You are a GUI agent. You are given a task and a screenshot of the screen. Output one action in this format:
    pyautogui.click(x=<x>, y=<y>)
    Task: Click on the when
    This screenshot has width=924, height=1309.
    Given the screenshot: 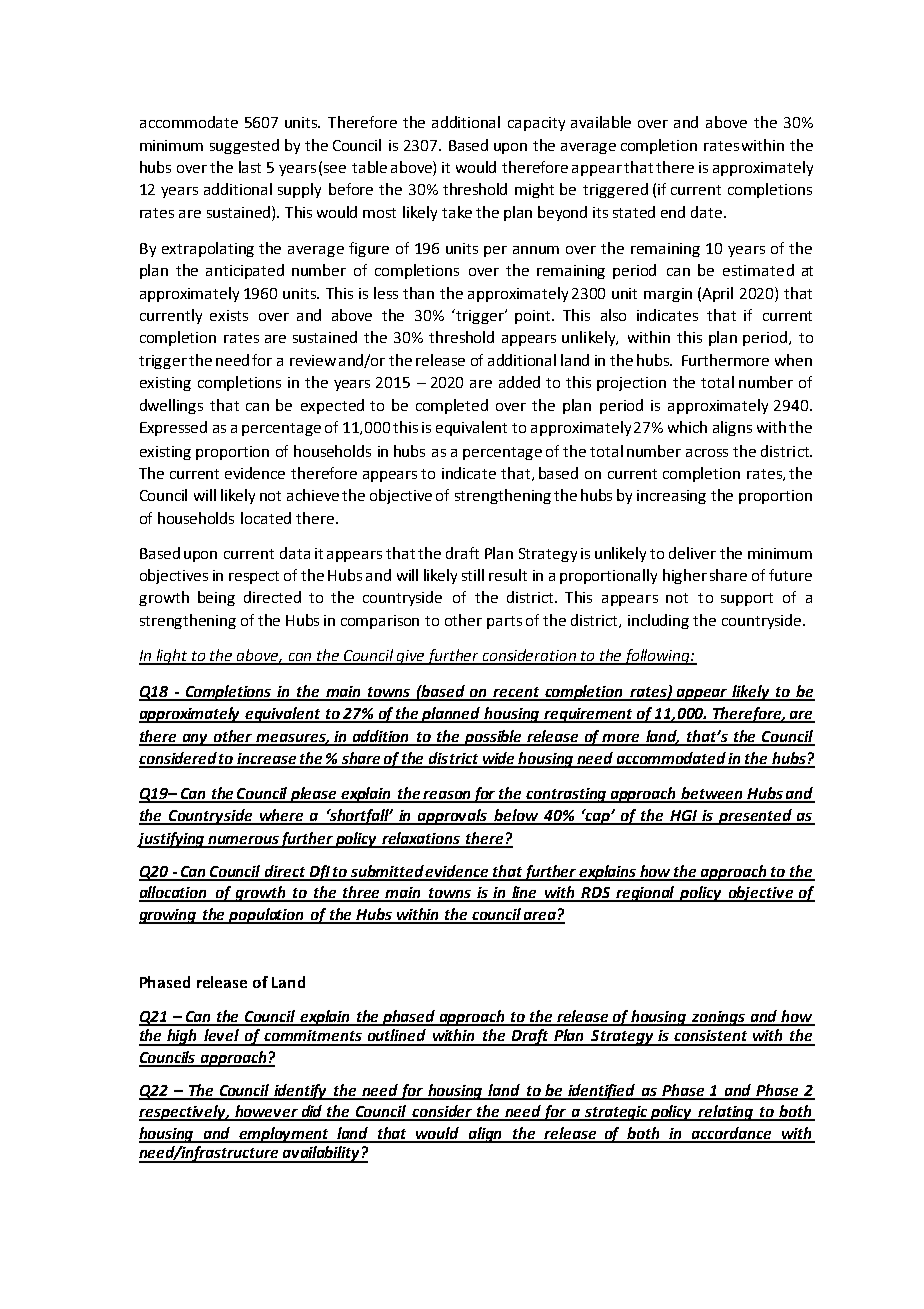 What is the action you would take?
    pyautogui.click(x=793, y=360)
